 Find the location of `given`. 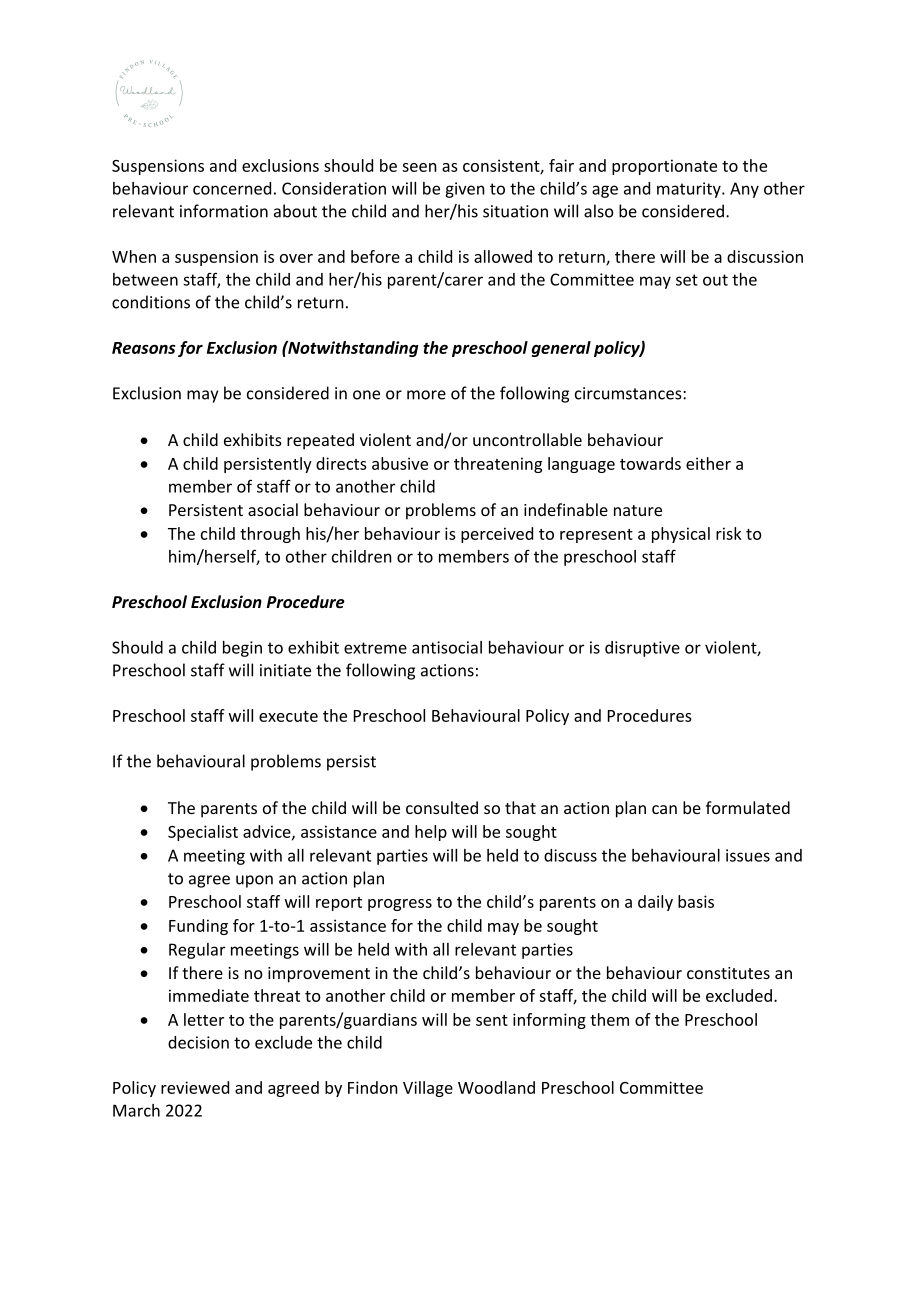

given is located at coordinates (465, 190).
